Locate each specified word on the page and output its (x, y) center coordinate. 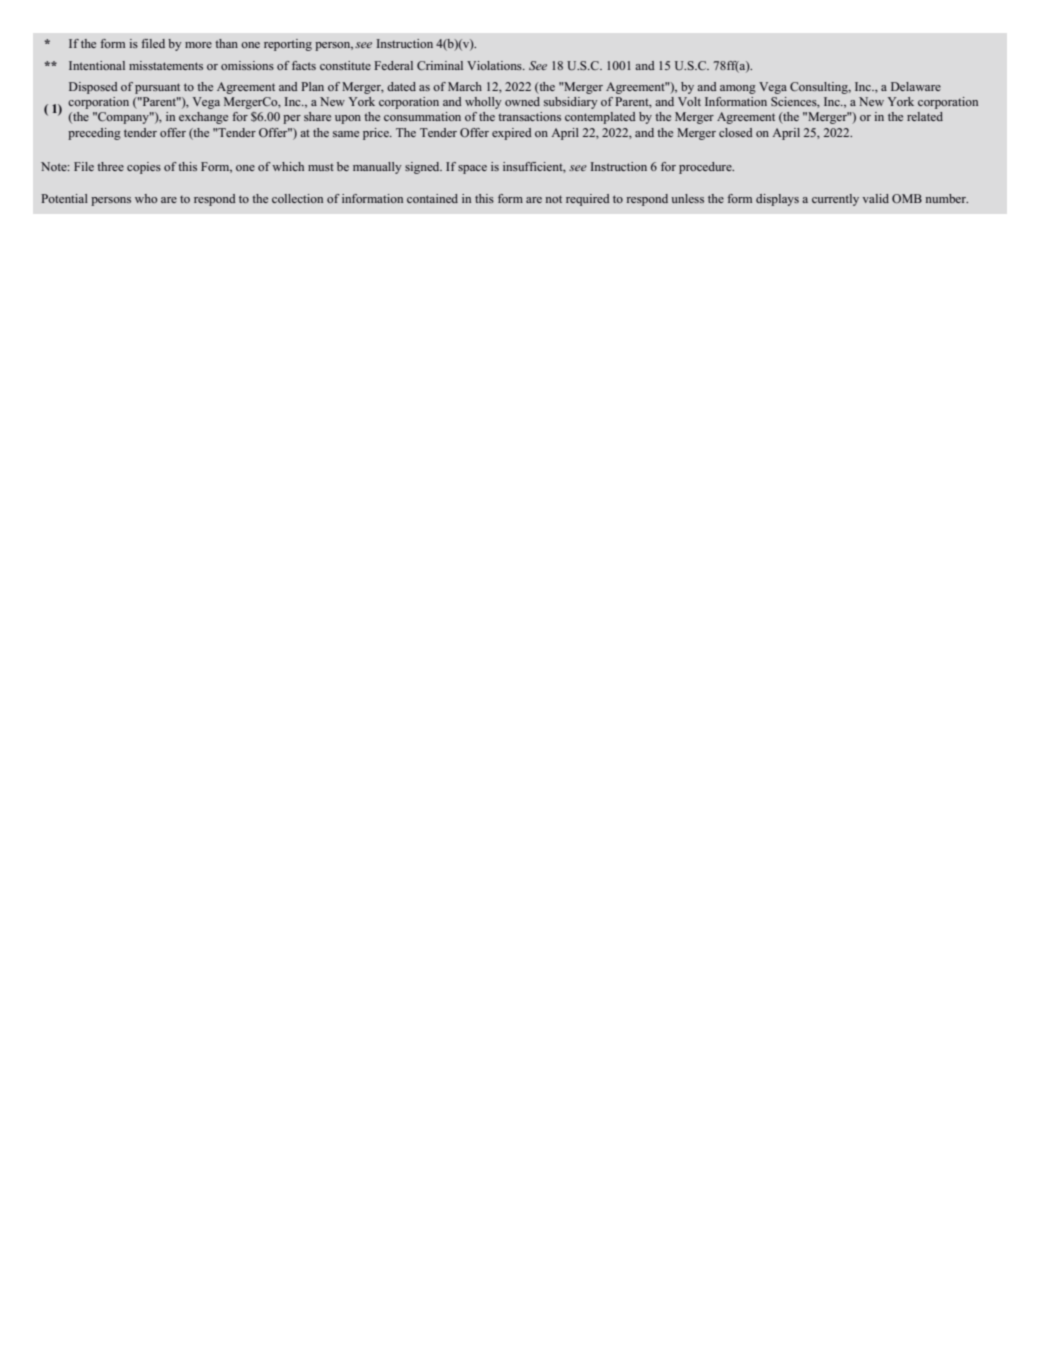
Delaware (916, 86)
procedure (706, 168)
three (110, 166)
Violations (495, 65)
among (738, 89)
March (465, 86)
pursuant (157, 88)
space (472, 169)
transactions (529, 116)
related (925, 116)
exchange (203, 118)
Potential (64, 198)
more (198, 45)
